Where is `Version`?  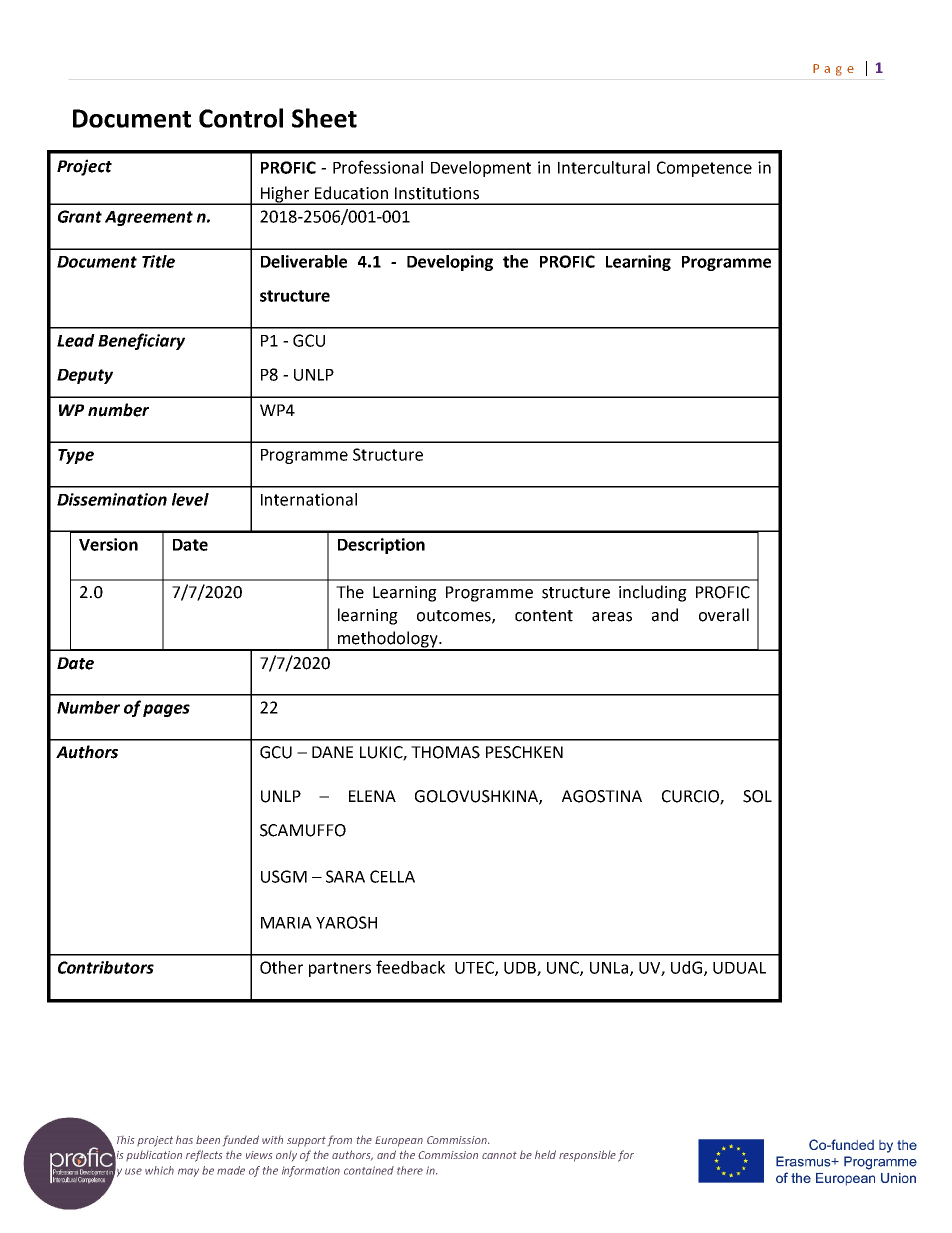 Version is located at coordinates (108, 544).
